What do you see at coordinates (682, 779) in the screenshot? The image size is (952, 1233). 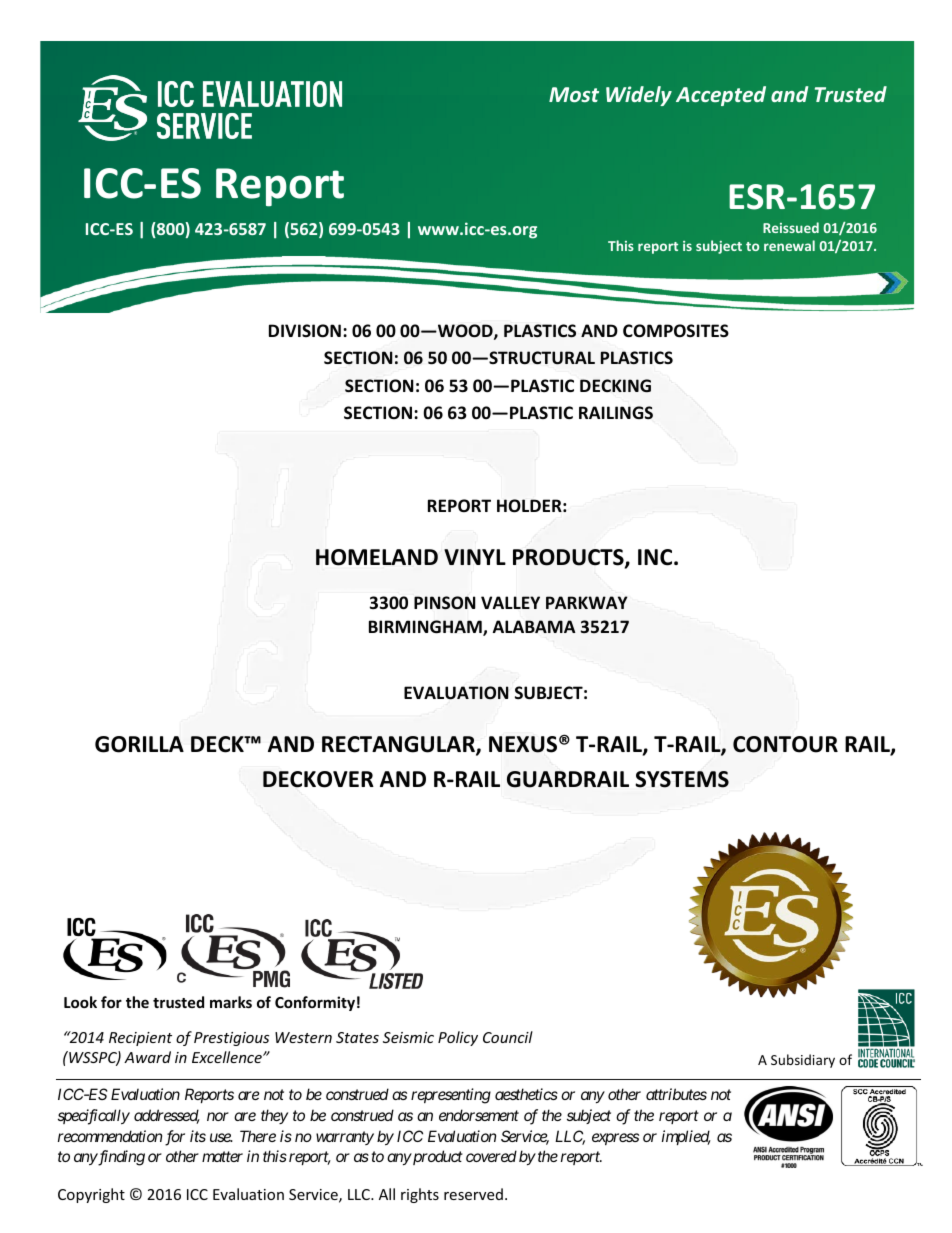 I see `SYSTEMS` at bounding box center [682, 779].
